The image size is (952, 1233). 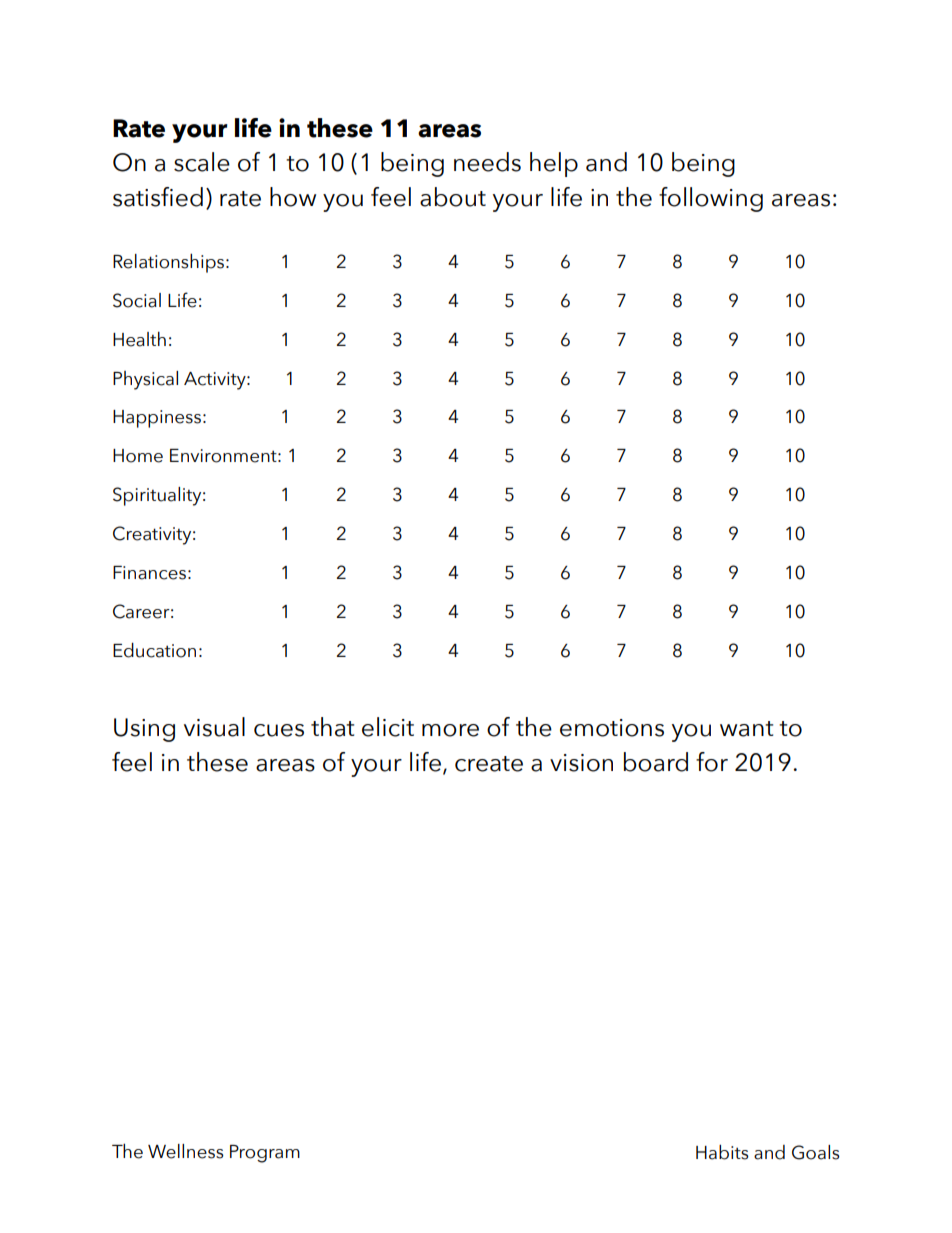 What do you see at coordinates (214, 727) in the image?
I see `visual` at bounding box center [214, 727].
